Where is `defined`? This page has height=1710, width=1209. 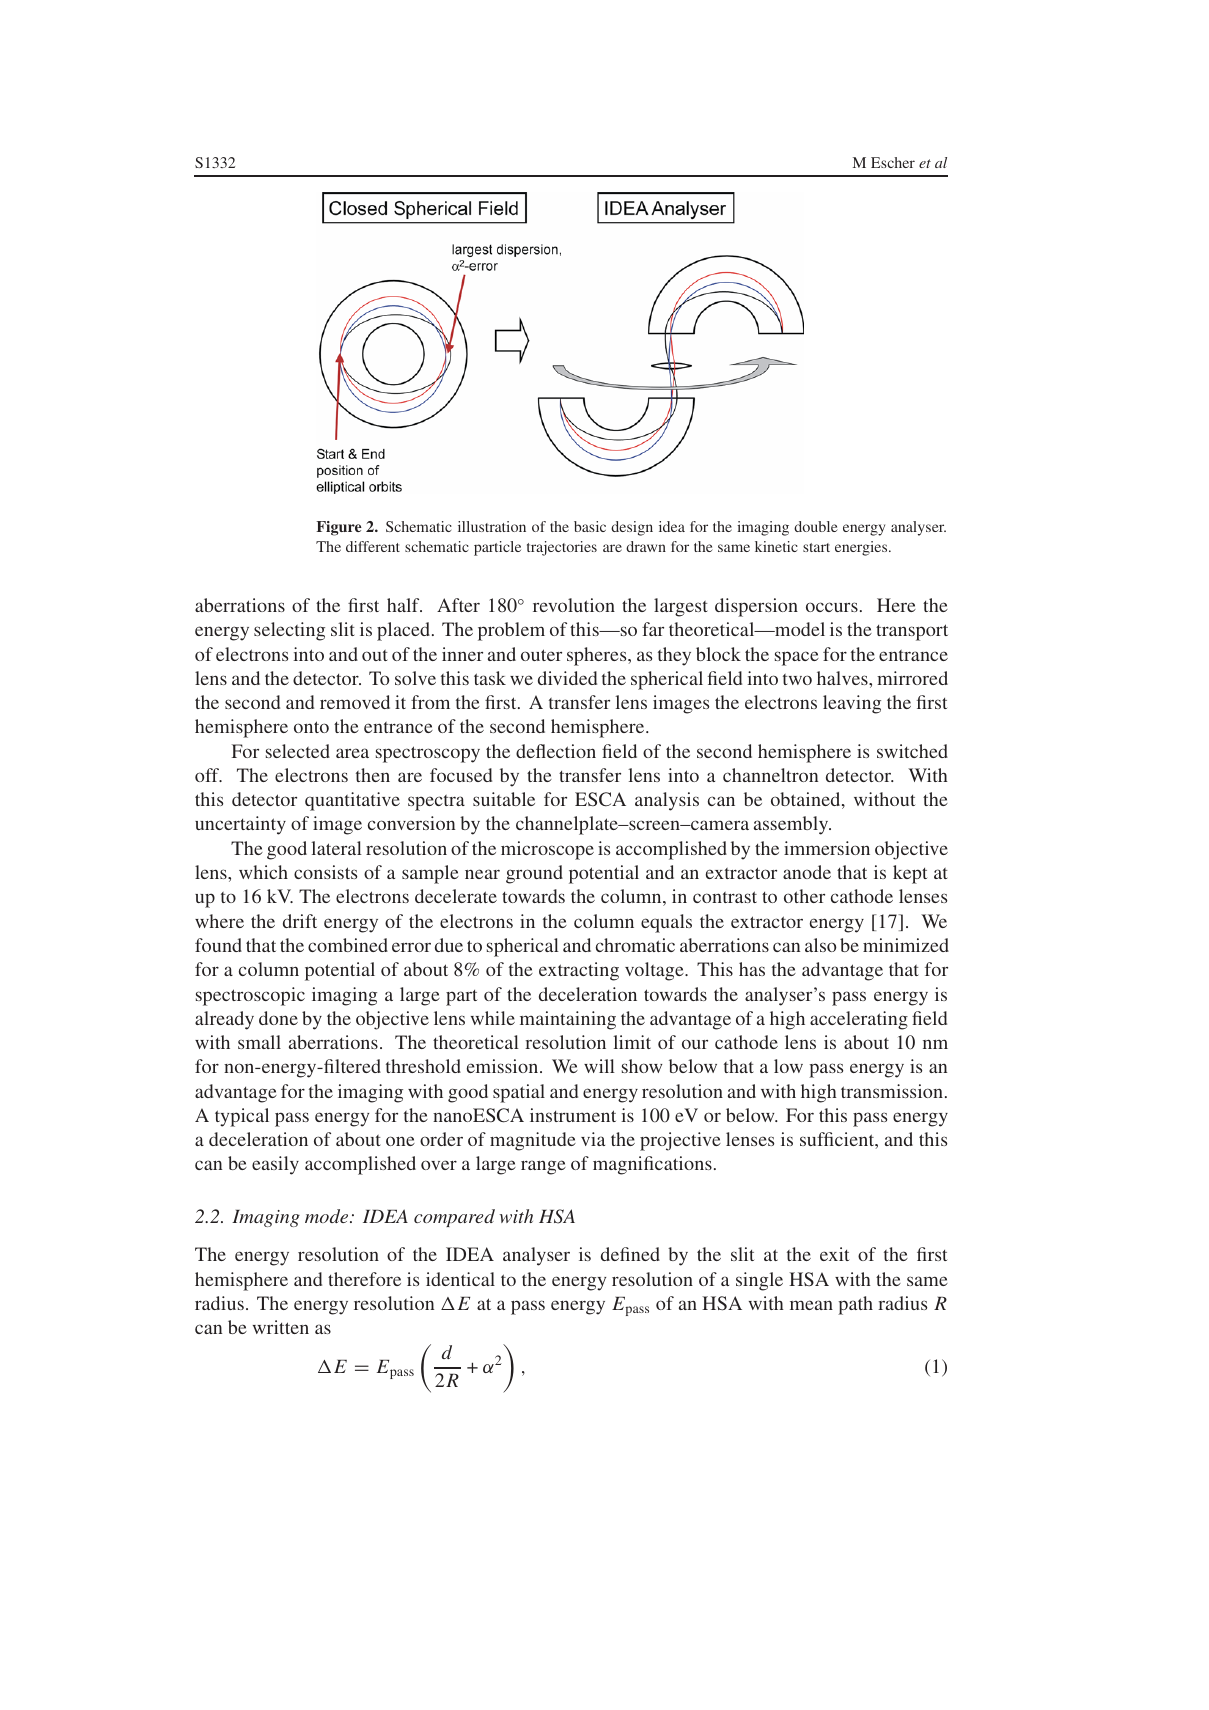
defined is located at coordinates (630, 1254).
